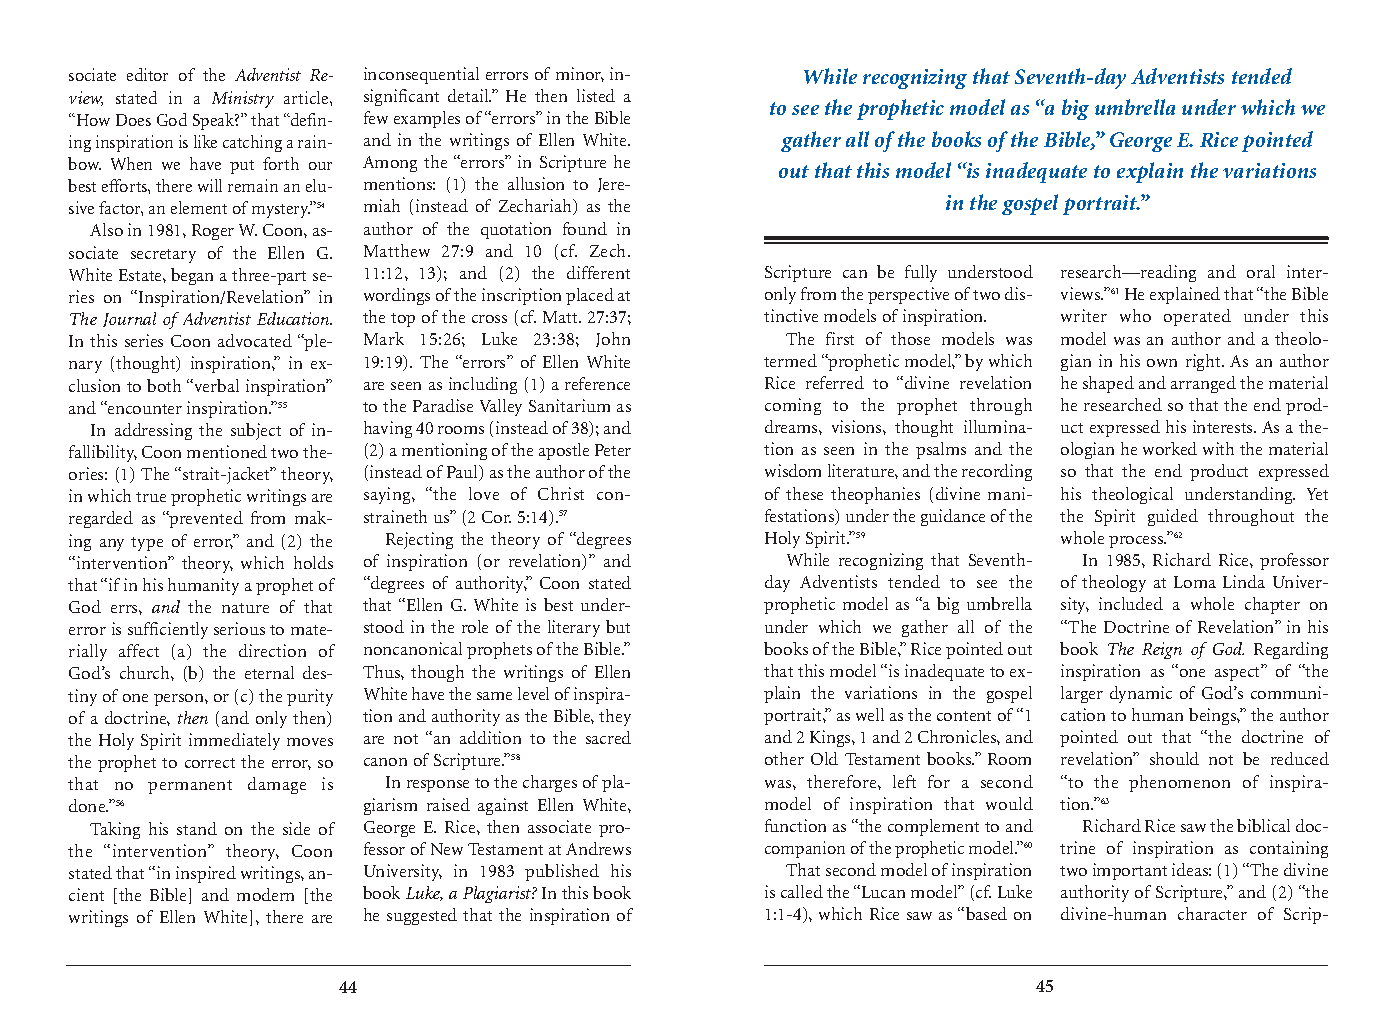  Describe the element at coordinates (1261, 271) in the screenshot. I see `oral` at that location.
